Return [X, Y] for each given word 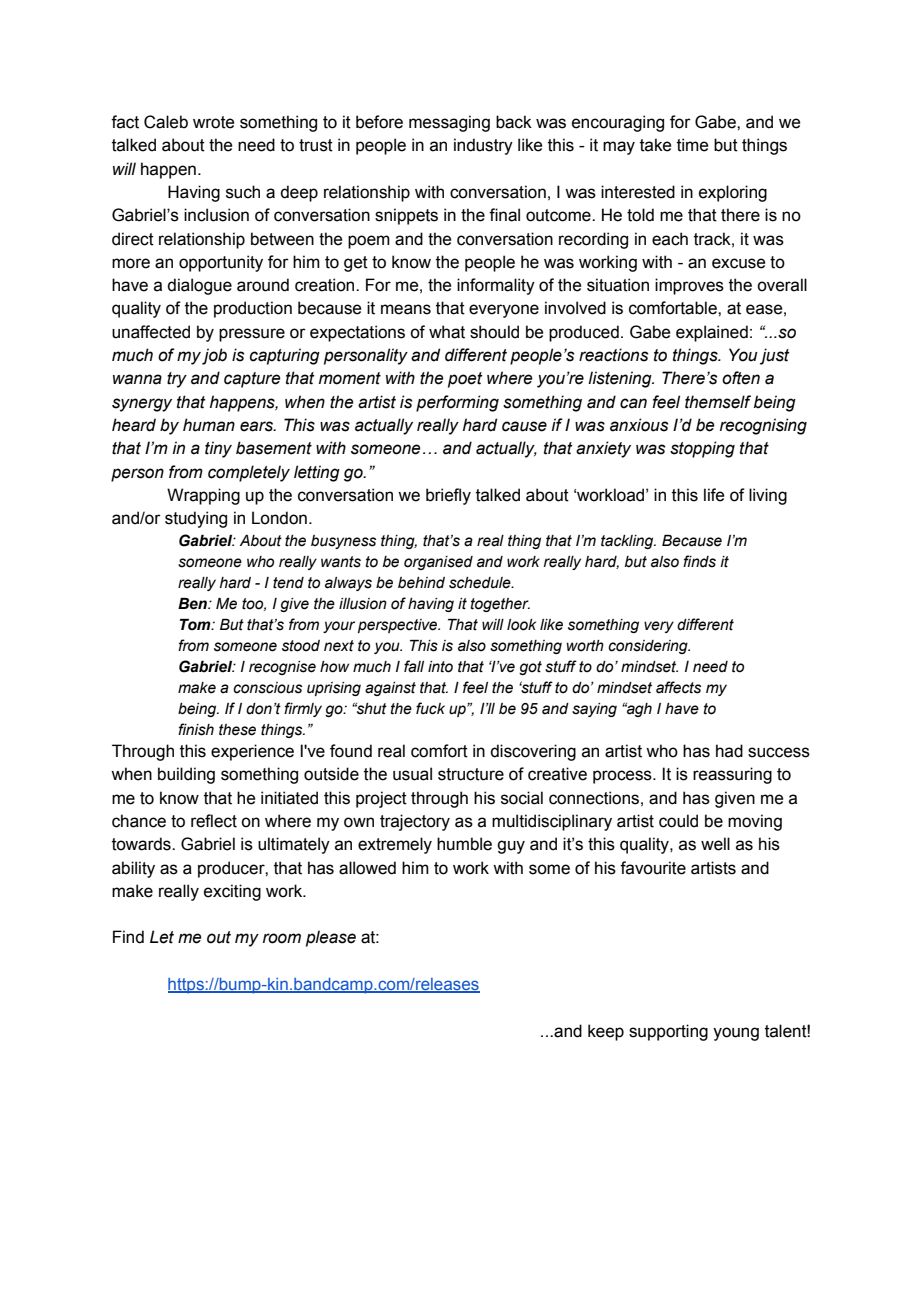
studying [196, 519]
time [692, 145]
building [186, 775]
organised [438, 563]
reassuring [732, 775]
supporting [668, 1032]
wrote [213, 122]
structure [471, 774]
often [741, 378]
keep [606, 1032]
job [214, 356]
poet [465, 380]
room [282, 938]
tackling [628, 542]
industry [483, 146]
